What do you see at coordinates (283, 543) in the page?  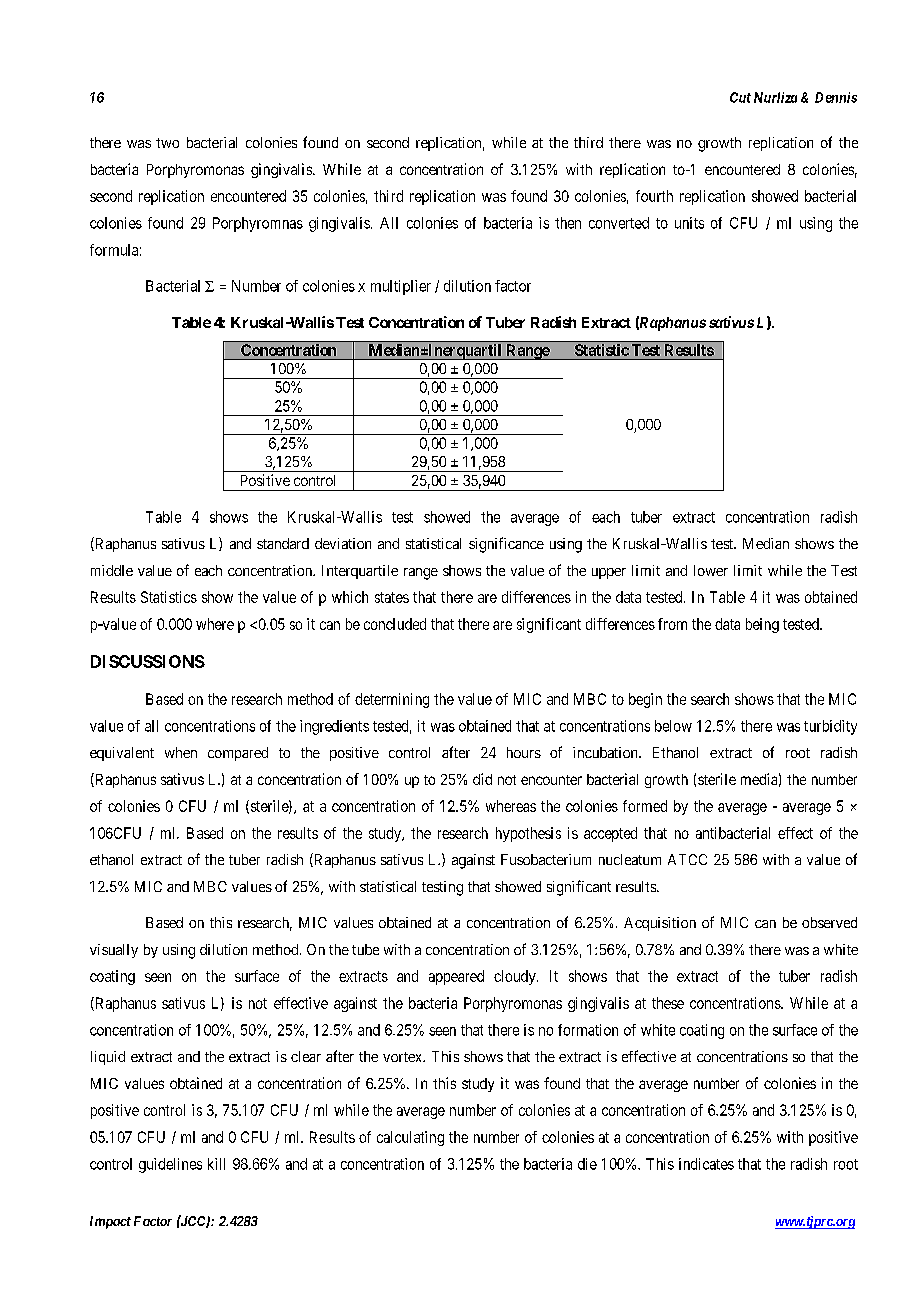 I see `standard` at bounding box center [283, 543].
